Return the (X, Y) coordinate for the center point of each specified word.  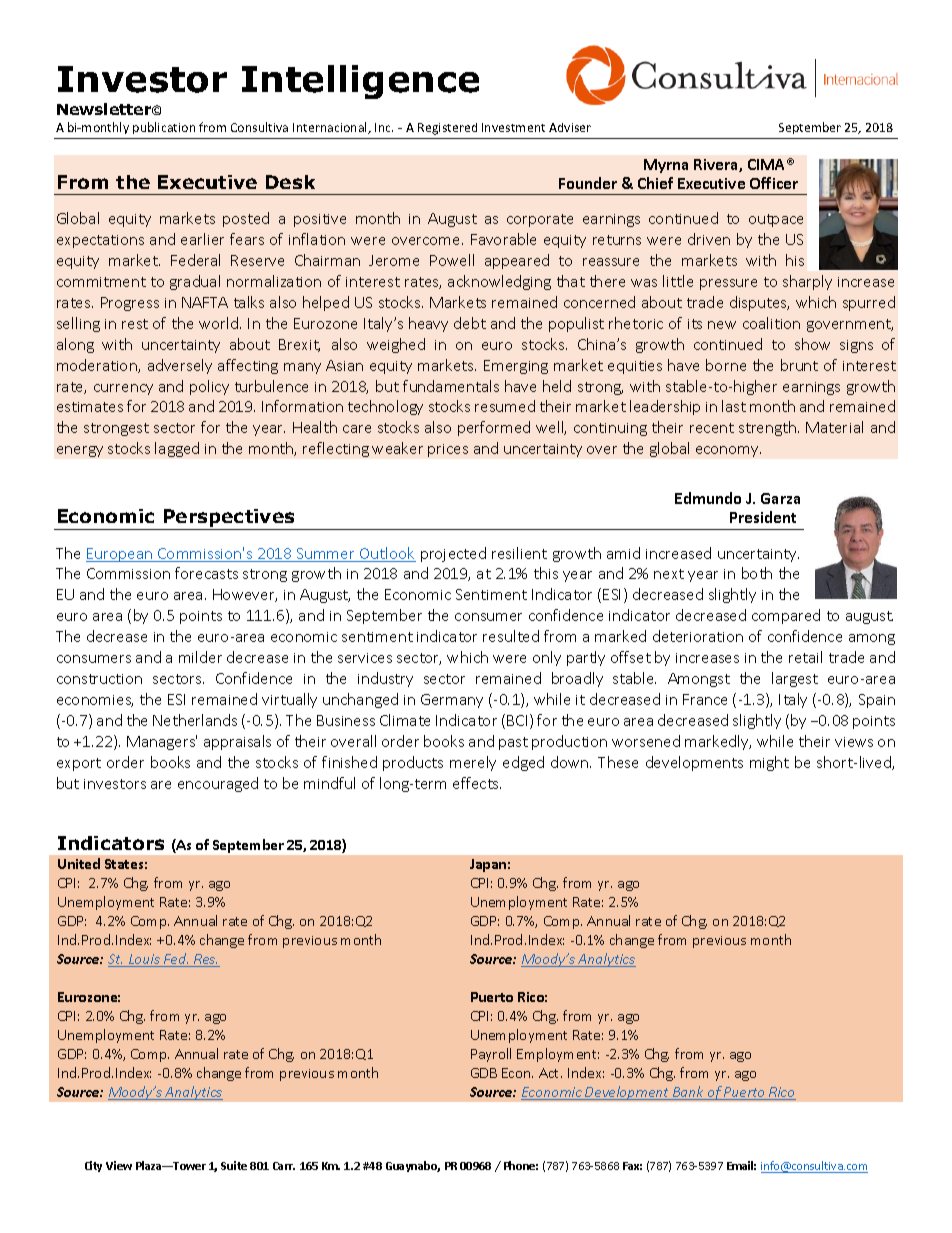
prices (448, 450)
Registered (447, 129)
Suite (234, 1165)
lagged (177, 449)
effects (477, 783)
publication (164, 128)
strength (769, 428)
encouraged (218, 784)
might (769, 763)
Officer (774, 183)
